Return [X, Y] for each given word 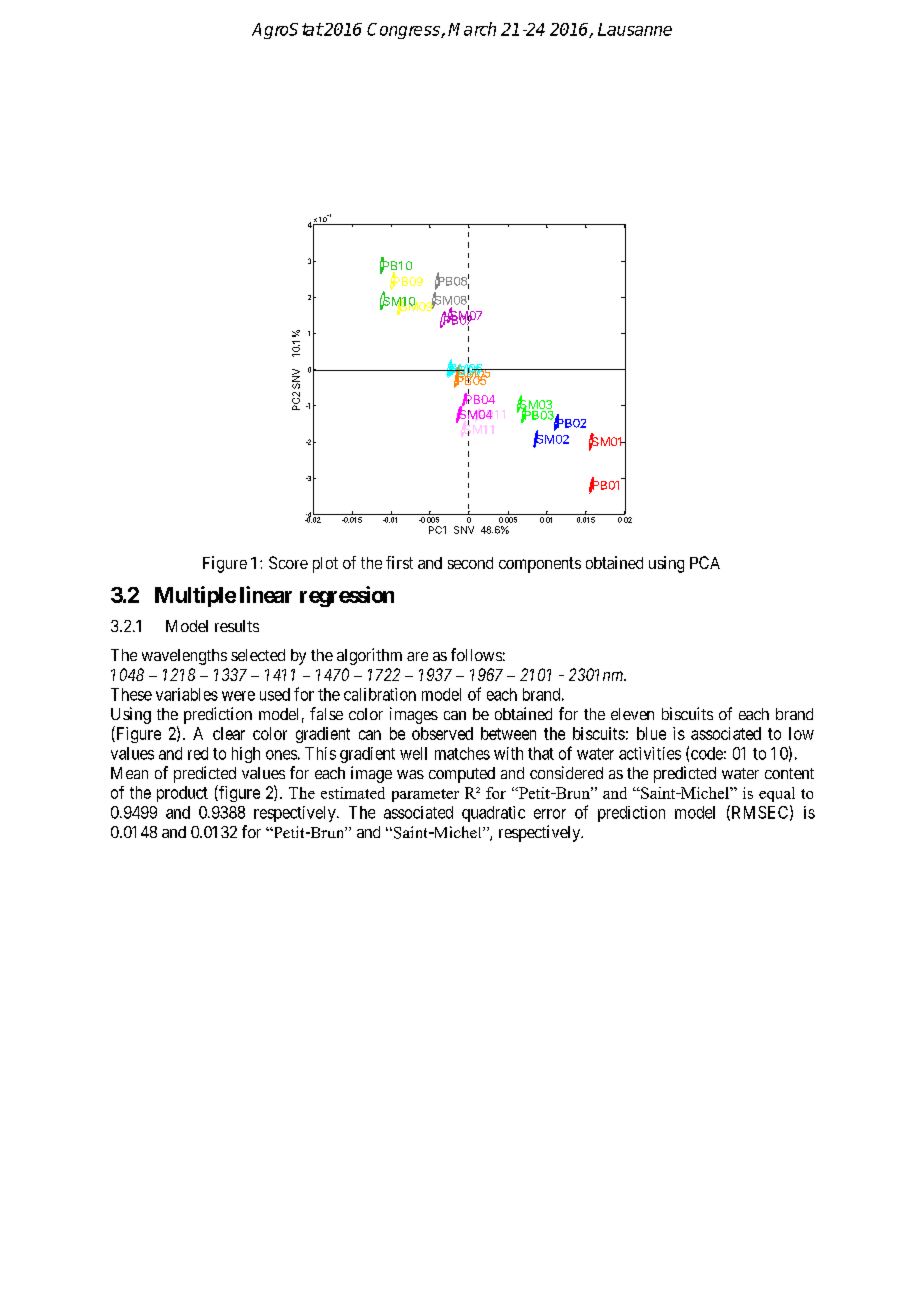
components [540, 565]
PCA [705, 562]
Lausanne [635, 29]
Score [288, 562]
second [470, 563]
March [472, 29]
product [182, 794]
